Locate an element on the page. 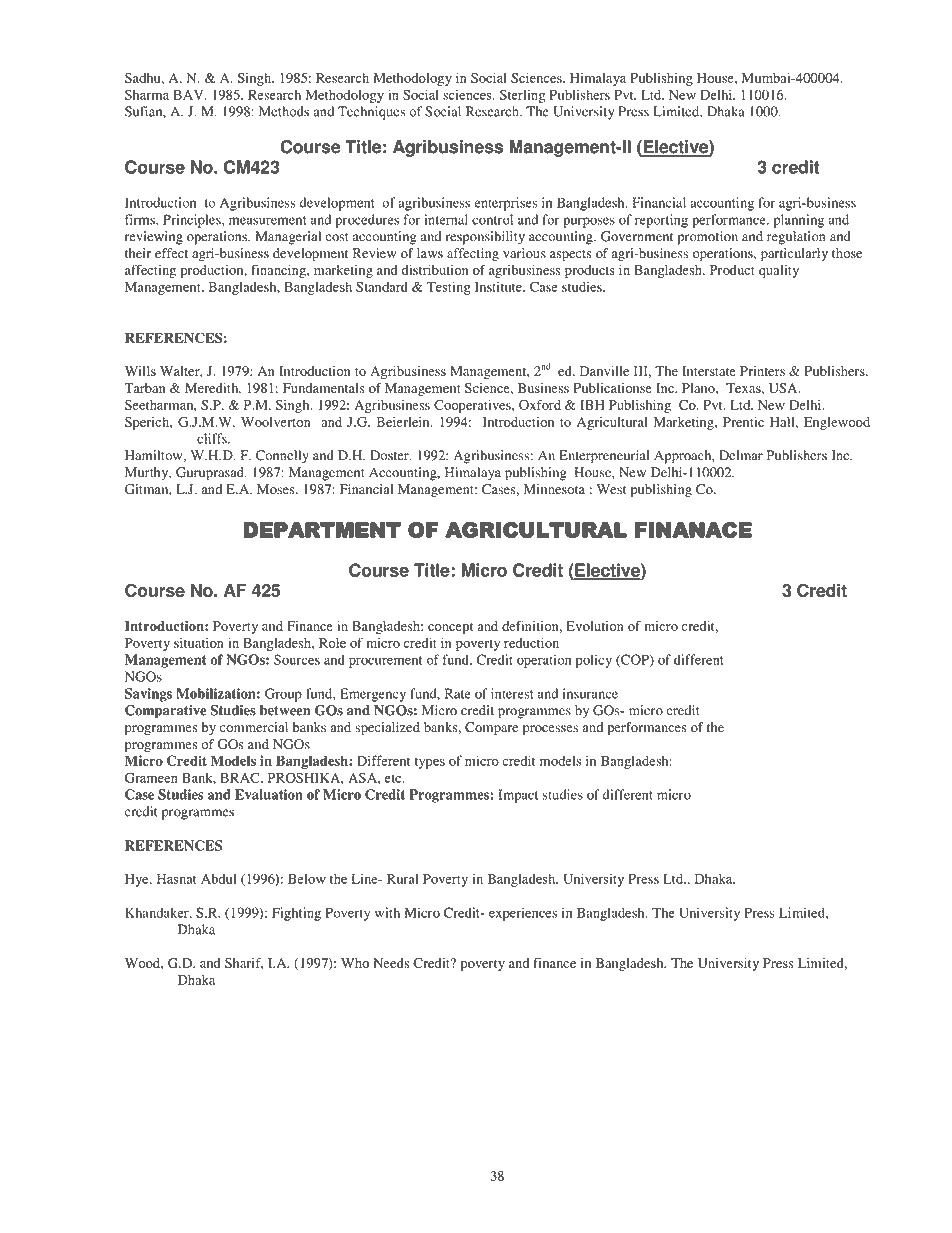  interest is located at coordinates (512, 693).
